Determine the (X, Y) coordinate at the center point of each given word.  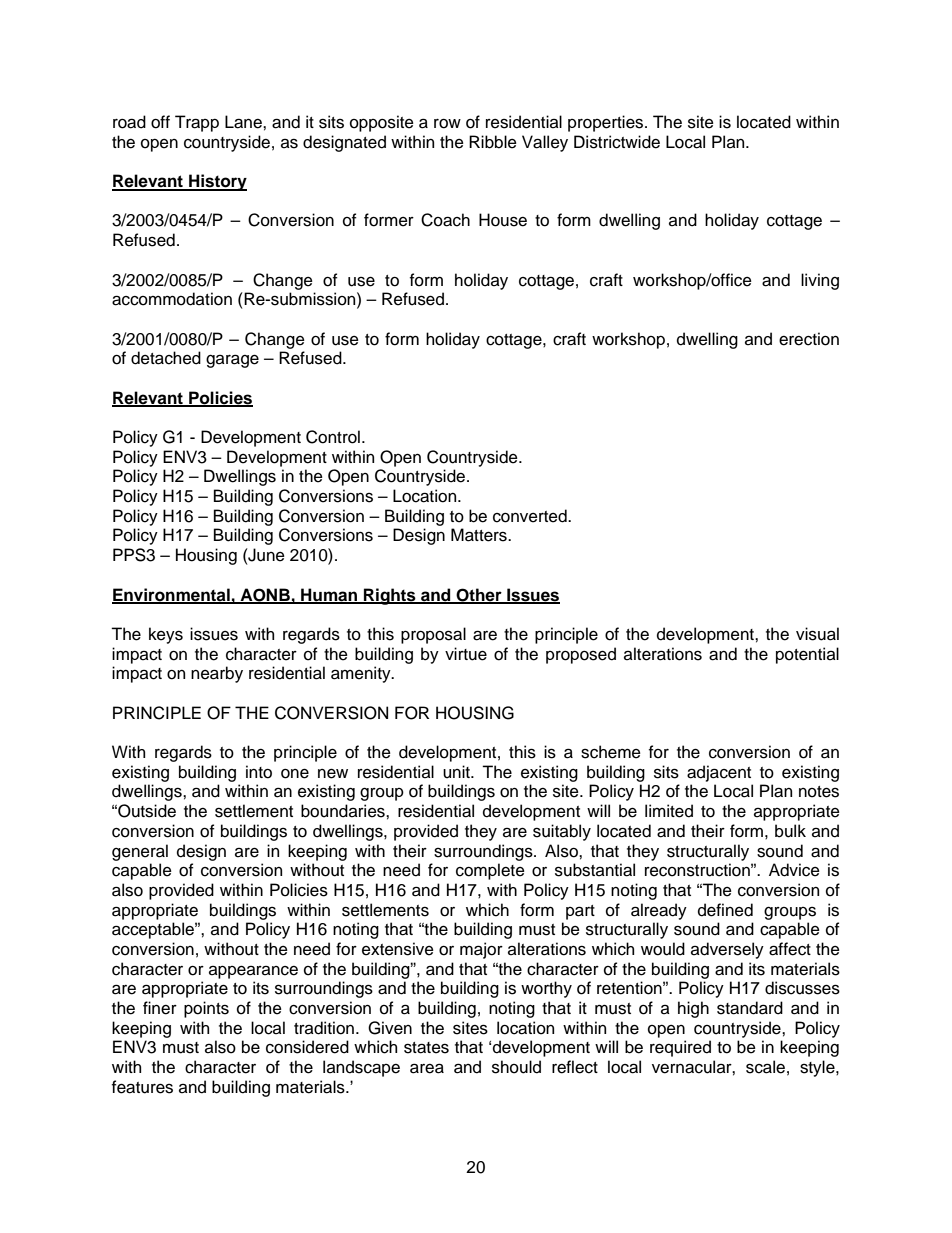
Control (333, 437)
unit (457, 772)
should (516, 1067)
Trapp (197, 123)
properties (607, 123)
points (206, 1009)
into (259, 772)
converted (531, 516)
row (447, 124)
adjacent (719, 773)
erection (809, 339)
